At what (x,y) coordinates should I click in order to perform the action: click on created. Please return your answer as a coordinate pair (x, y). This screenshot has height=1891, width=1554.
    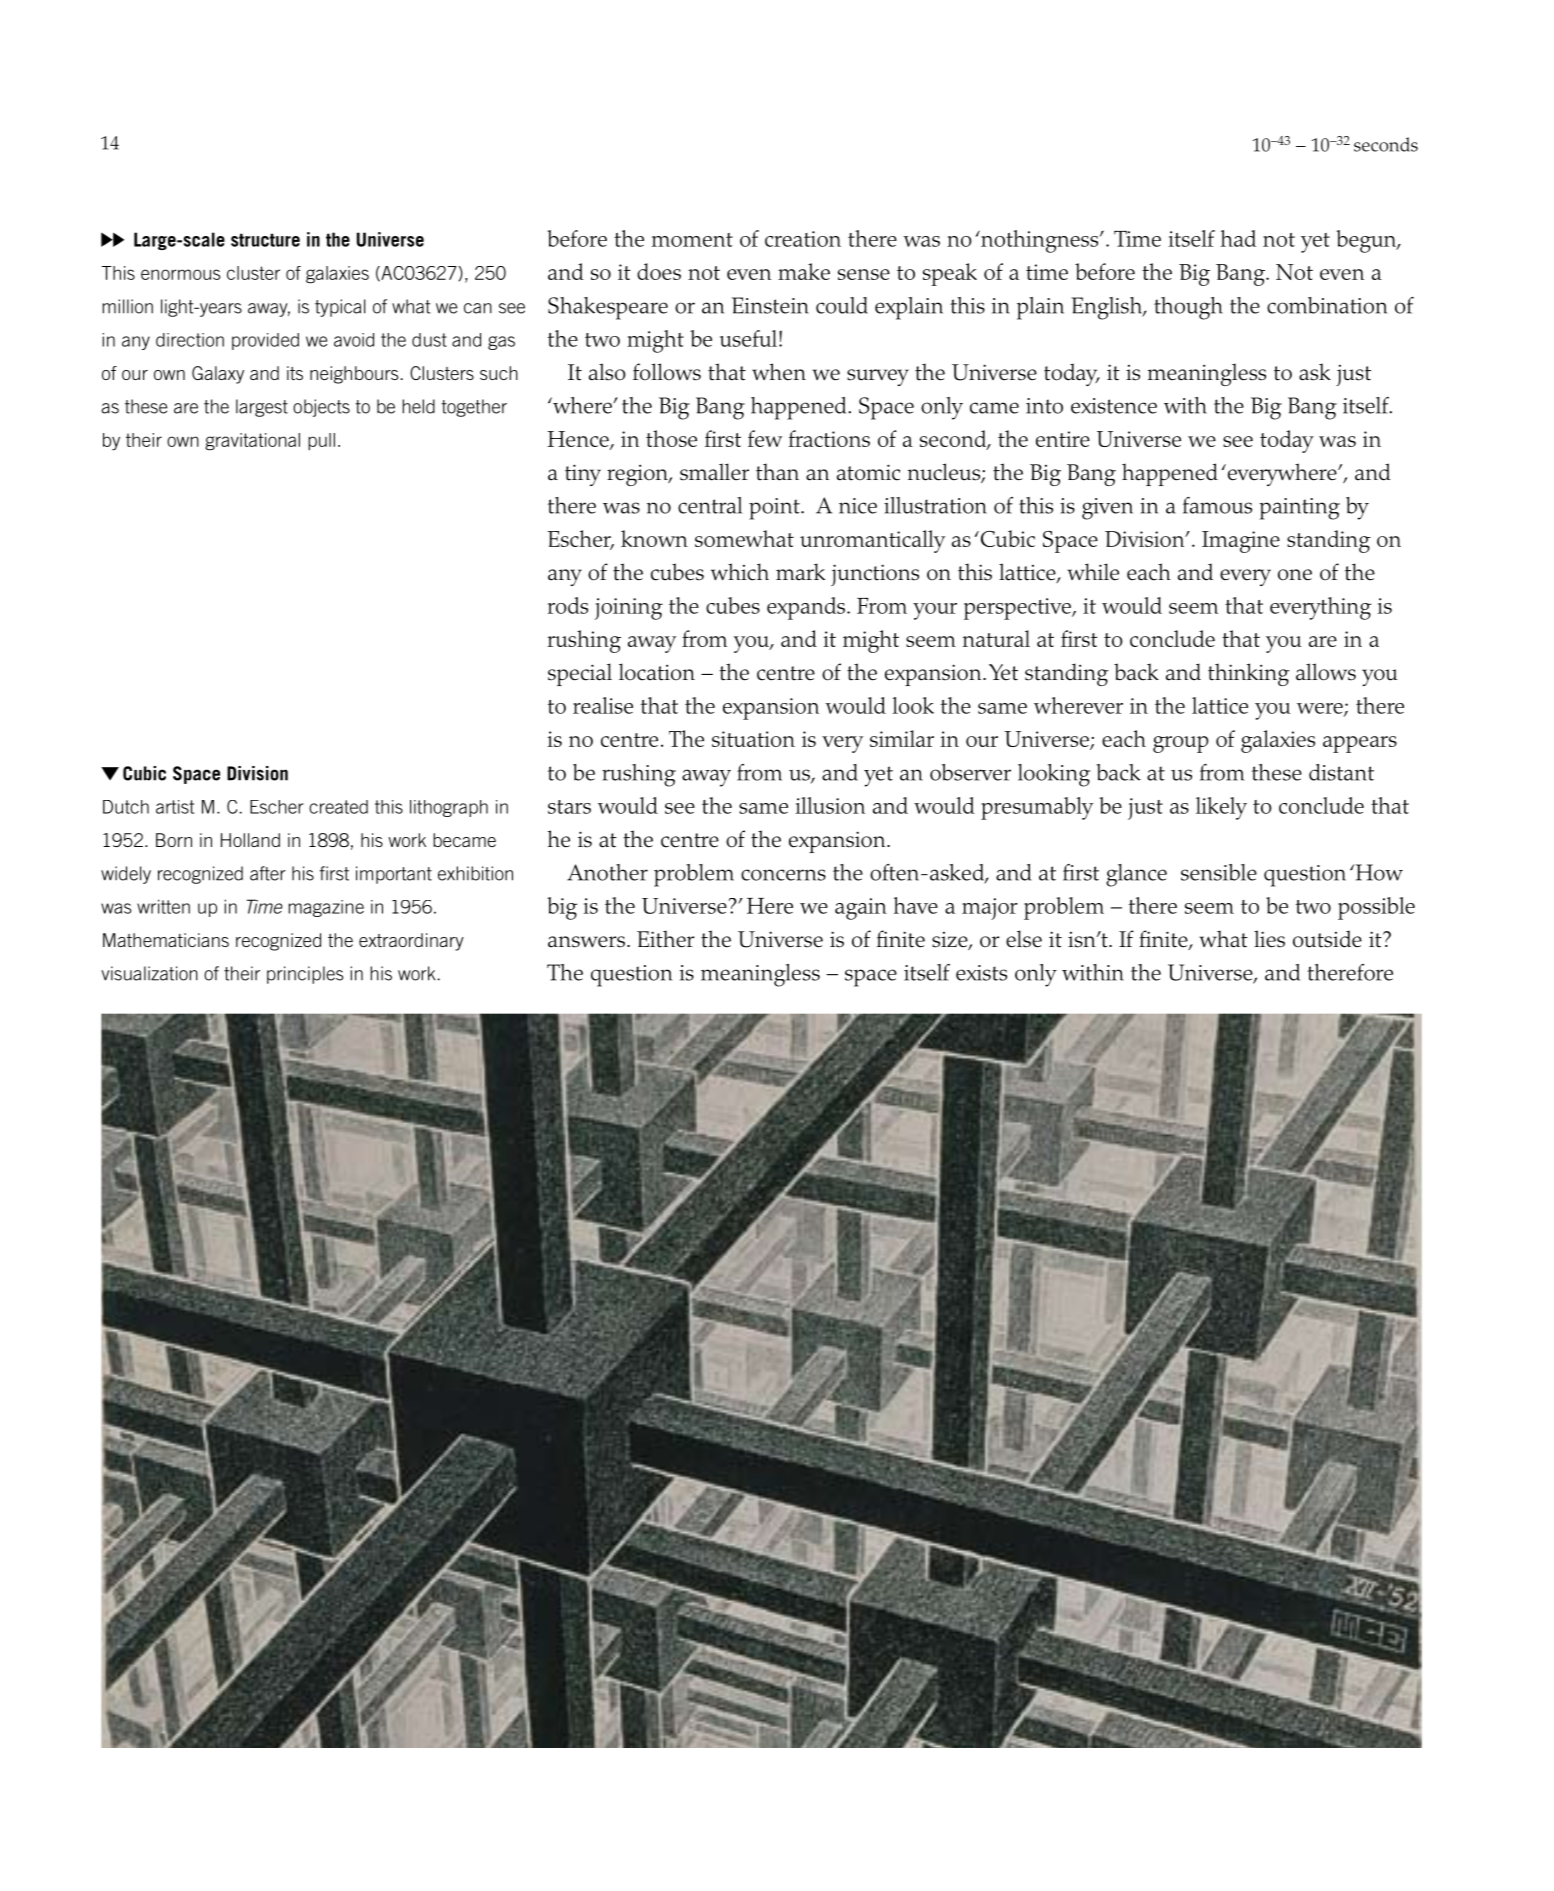
    Looking at the image, I should click on (338, 807).
